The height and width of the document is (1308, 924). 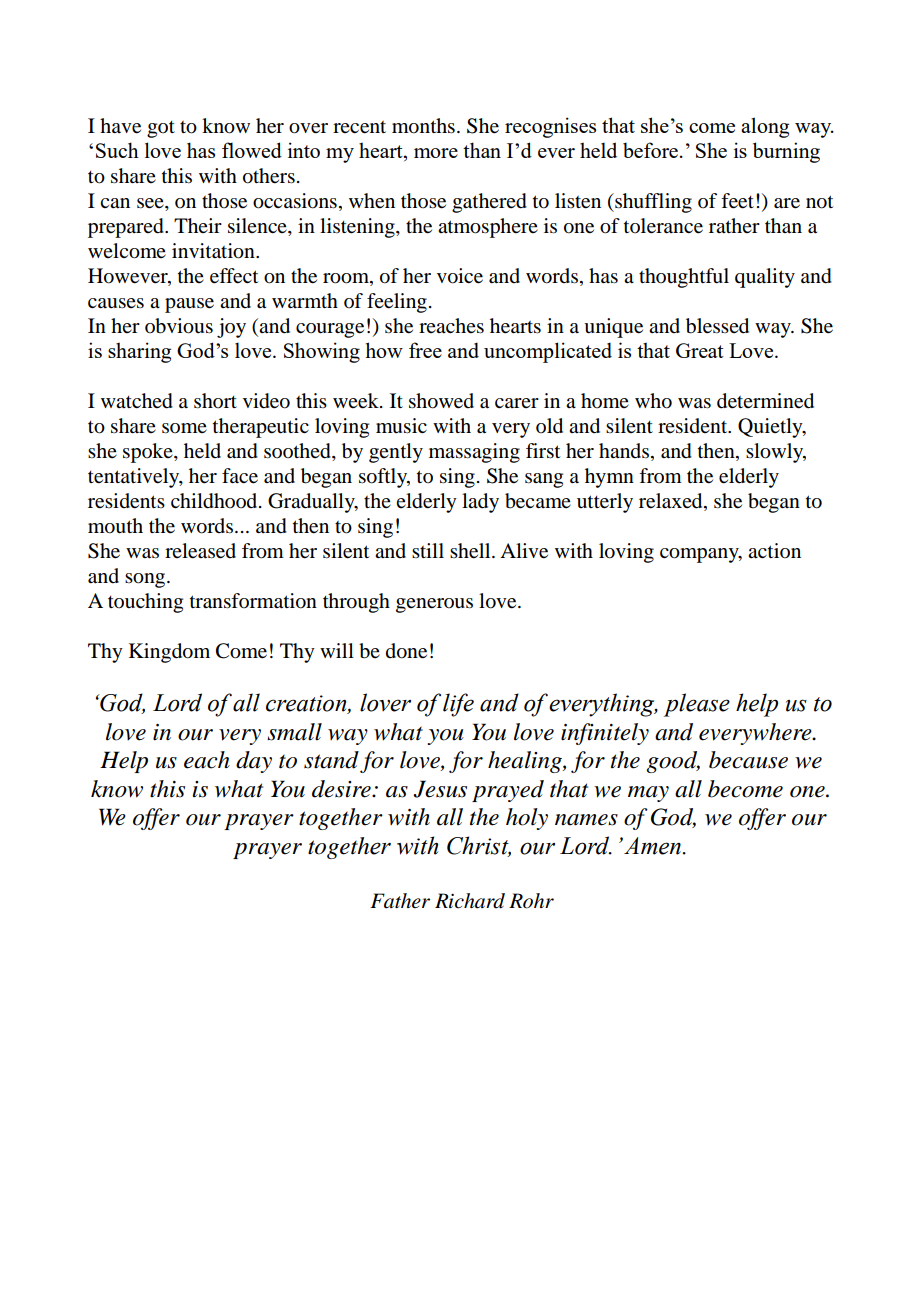 I want to click on Richard, so click(x=470, y=901).
